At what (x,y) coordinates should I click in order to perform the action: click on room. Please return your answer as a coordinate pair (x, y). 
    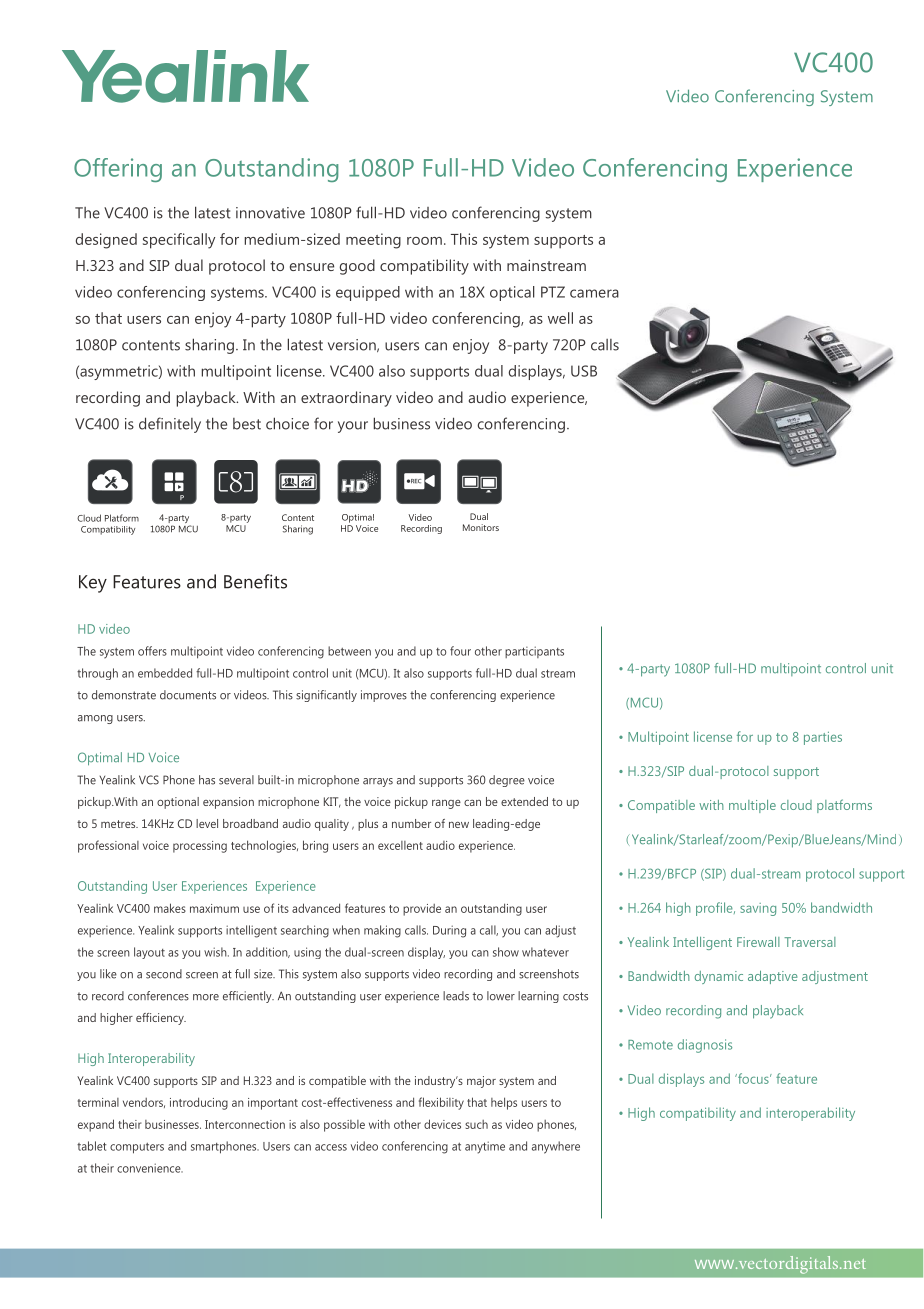
    Looking at the image, I should click on (424, 241).
